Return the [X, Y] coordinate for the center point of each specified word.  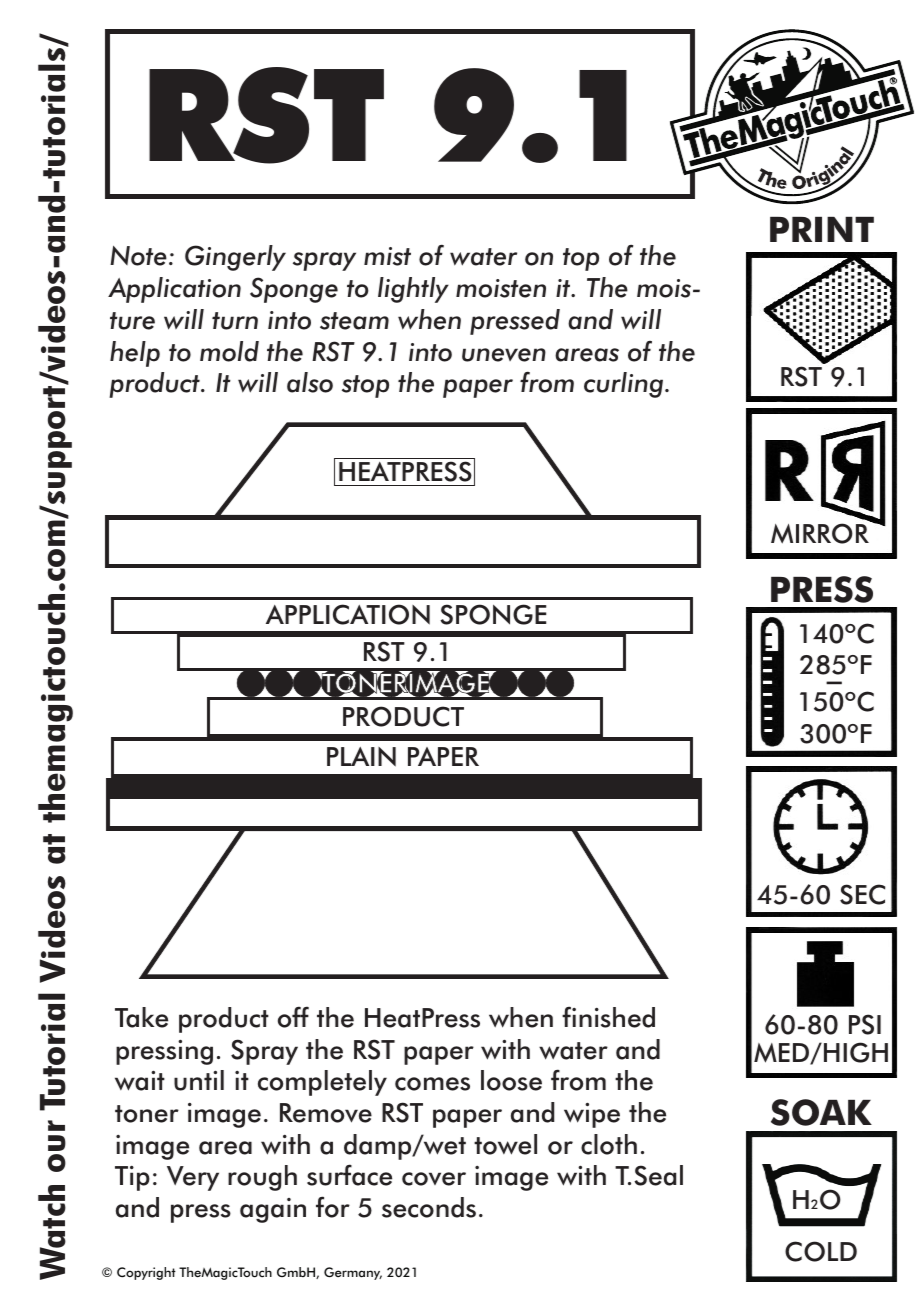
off [293, 1017]
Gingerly [235, 258]
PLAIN [361, 757]
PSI [865, 1024]
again [273, 1210]
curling [625, 385]
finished [608, 1017]
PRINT [822, 229]
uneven [504, 355]
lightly [413, 290]
